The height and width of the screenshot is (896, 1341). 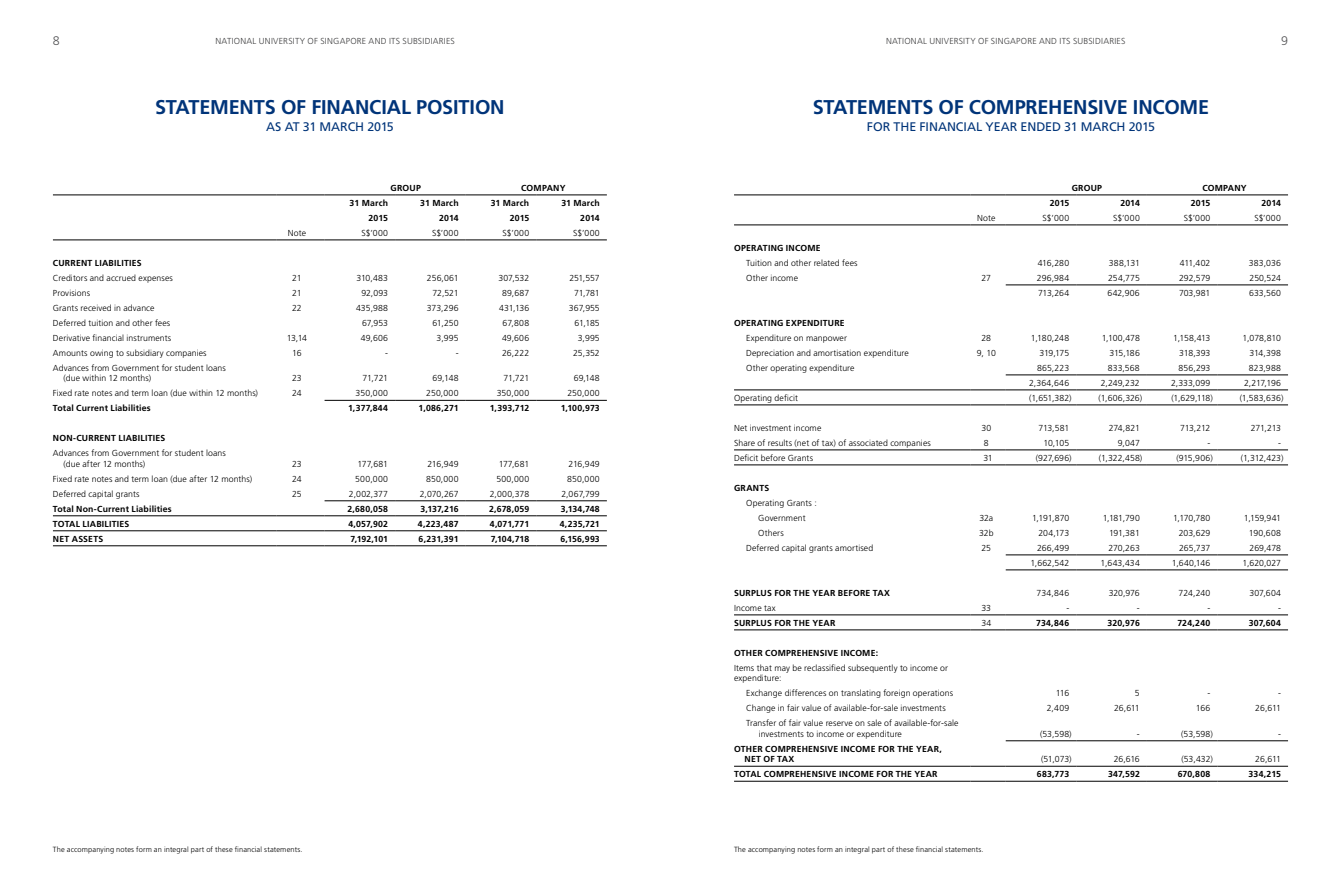 What do you see at coordinates (868, 443) in the screenshot?
I see `associated` at bounding box center [868, 443].
